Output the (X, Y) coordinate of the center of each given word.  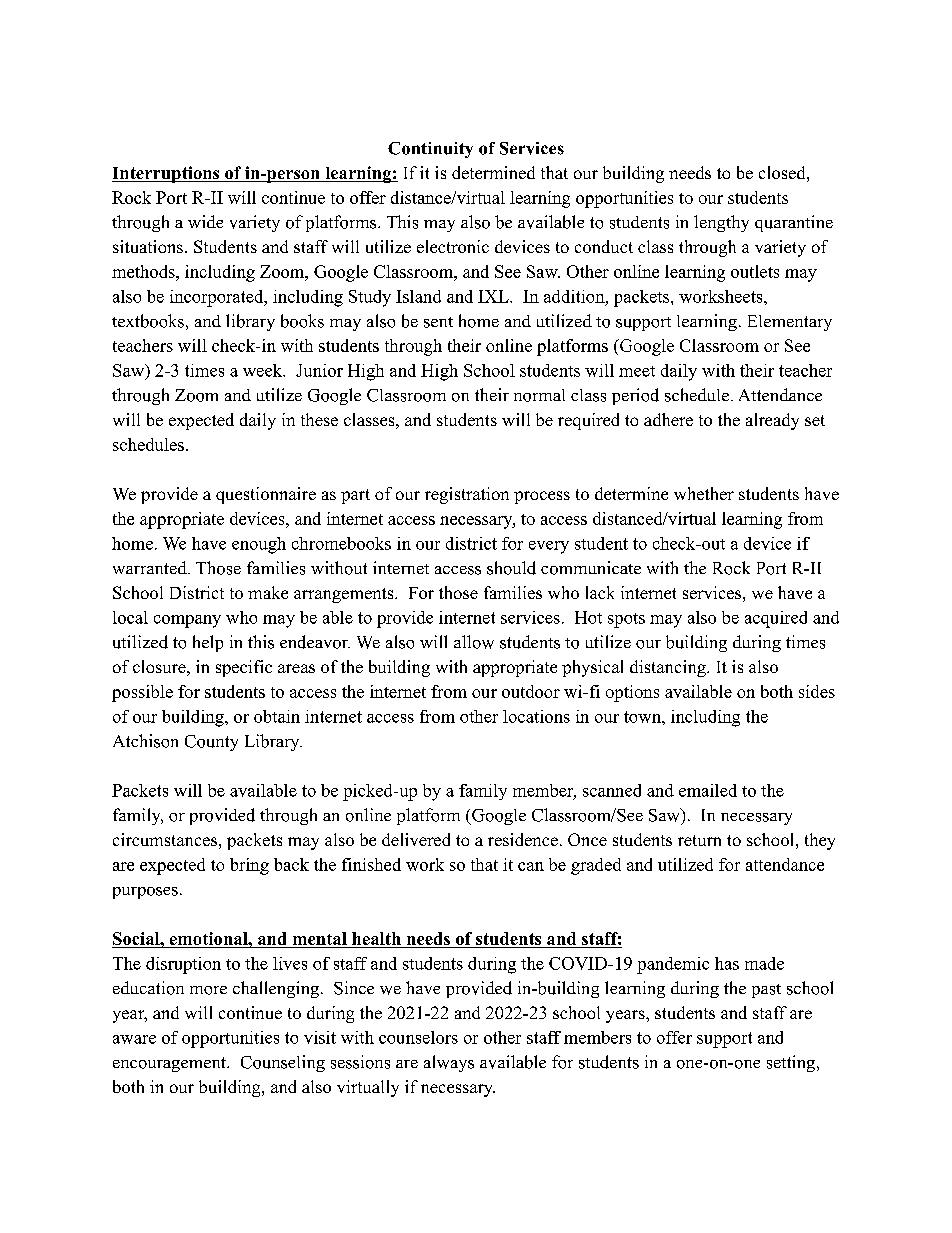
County (211, 743)
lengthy (721, 223)
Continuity (430, 150)
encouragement (170, 1064)
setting (791, 1063)
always (449, 1063)
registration (467, 495)
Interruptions (167, 174)
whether (704, 493)
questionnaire (266, 495)
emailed (708, 790)
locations (536, 716)
